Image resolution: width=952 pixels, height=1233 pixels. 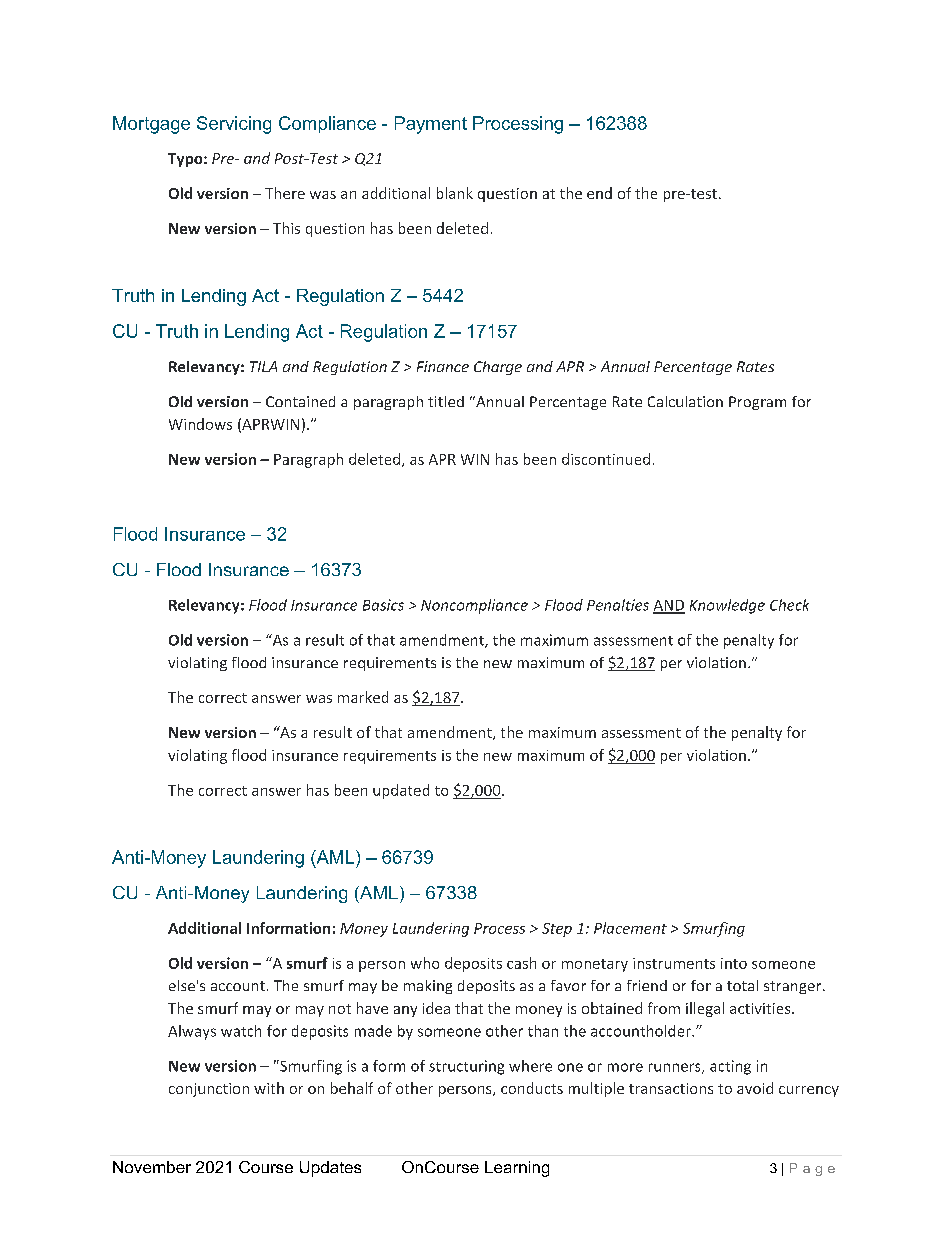 I want to click on updated, so click(x=401, y=791).
